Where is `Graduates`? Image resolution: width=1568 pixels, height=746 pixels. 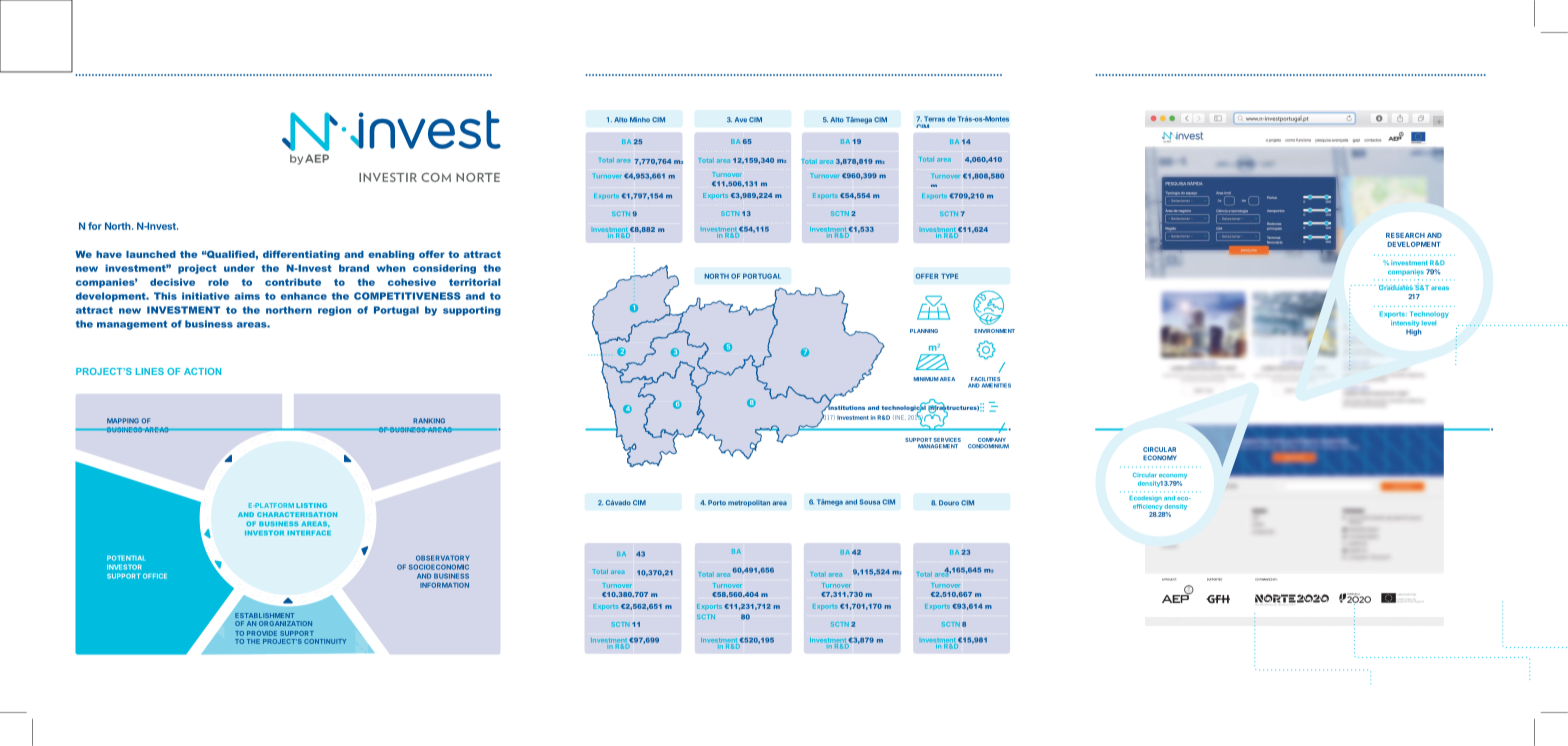 Graduates is located at coordinates (1396, 287).
